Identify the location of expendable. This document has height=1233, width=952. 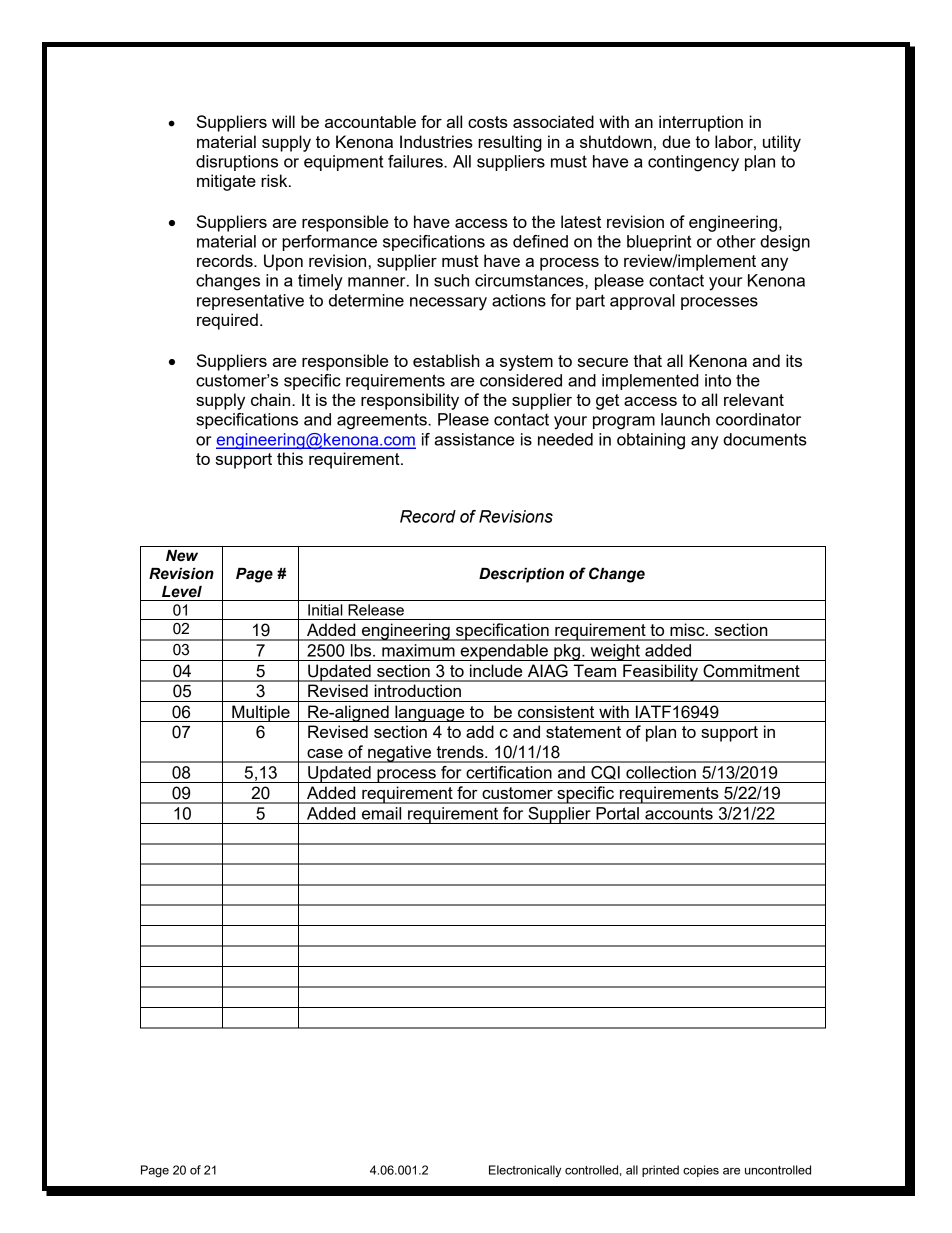
(504, 652).
